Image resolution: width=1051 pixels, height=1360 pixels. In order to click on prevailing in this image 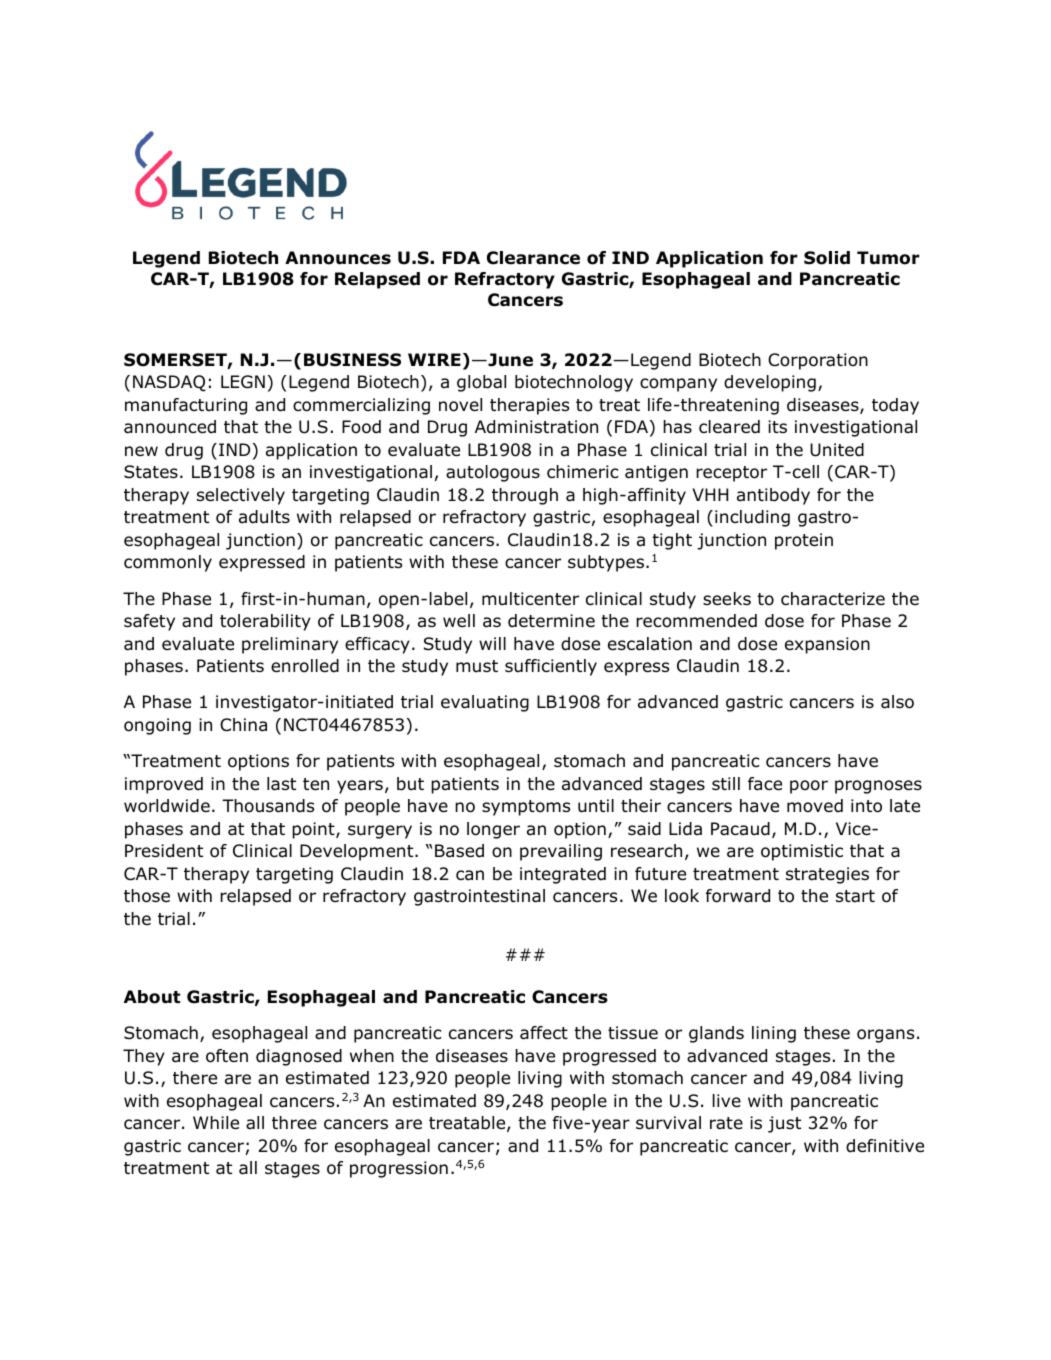, I will do `click(561, 852)`.
